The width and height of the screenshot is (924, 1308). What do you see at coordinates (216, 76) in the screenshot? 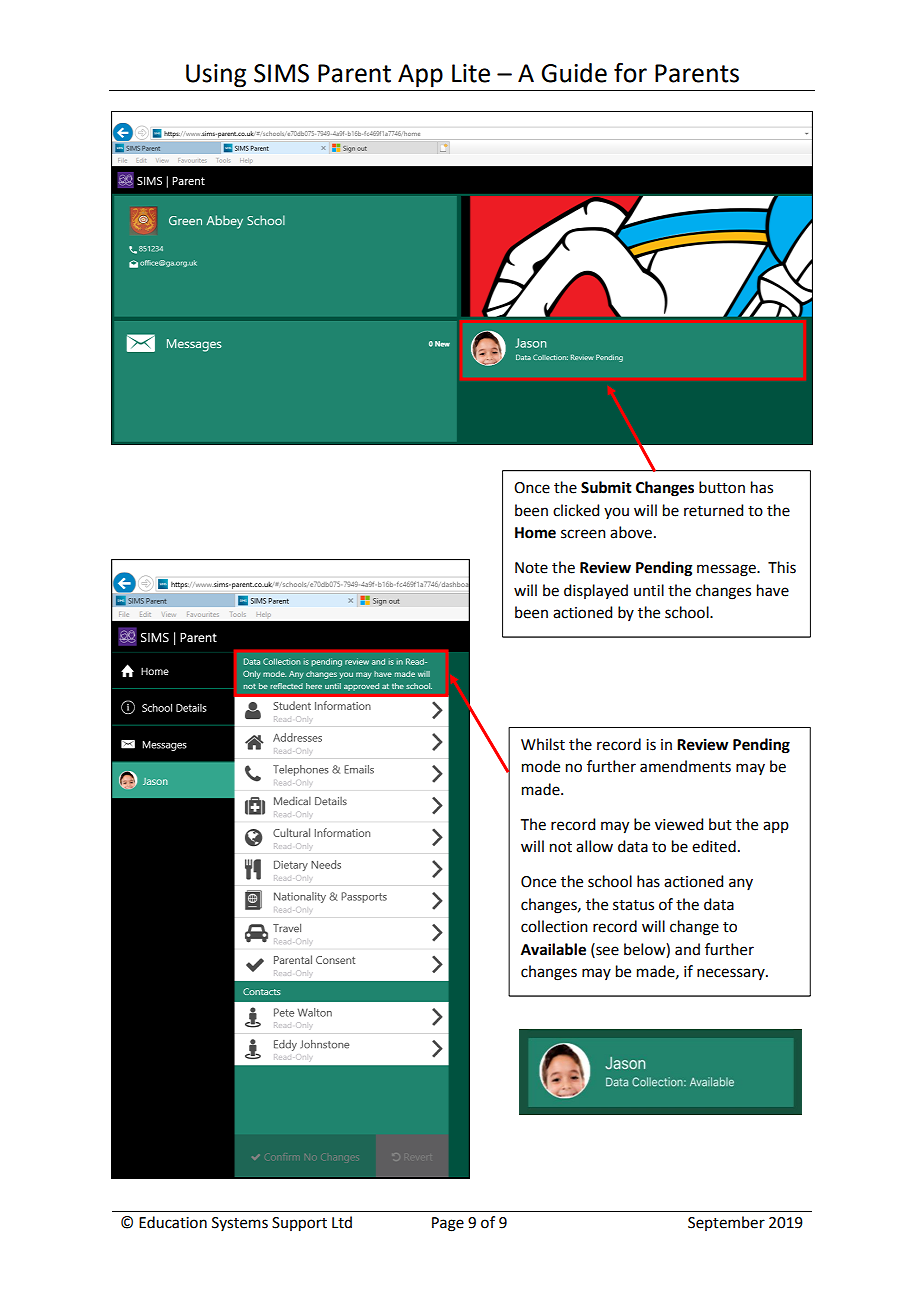
I see `Using` at bounding box center [216, 76].
